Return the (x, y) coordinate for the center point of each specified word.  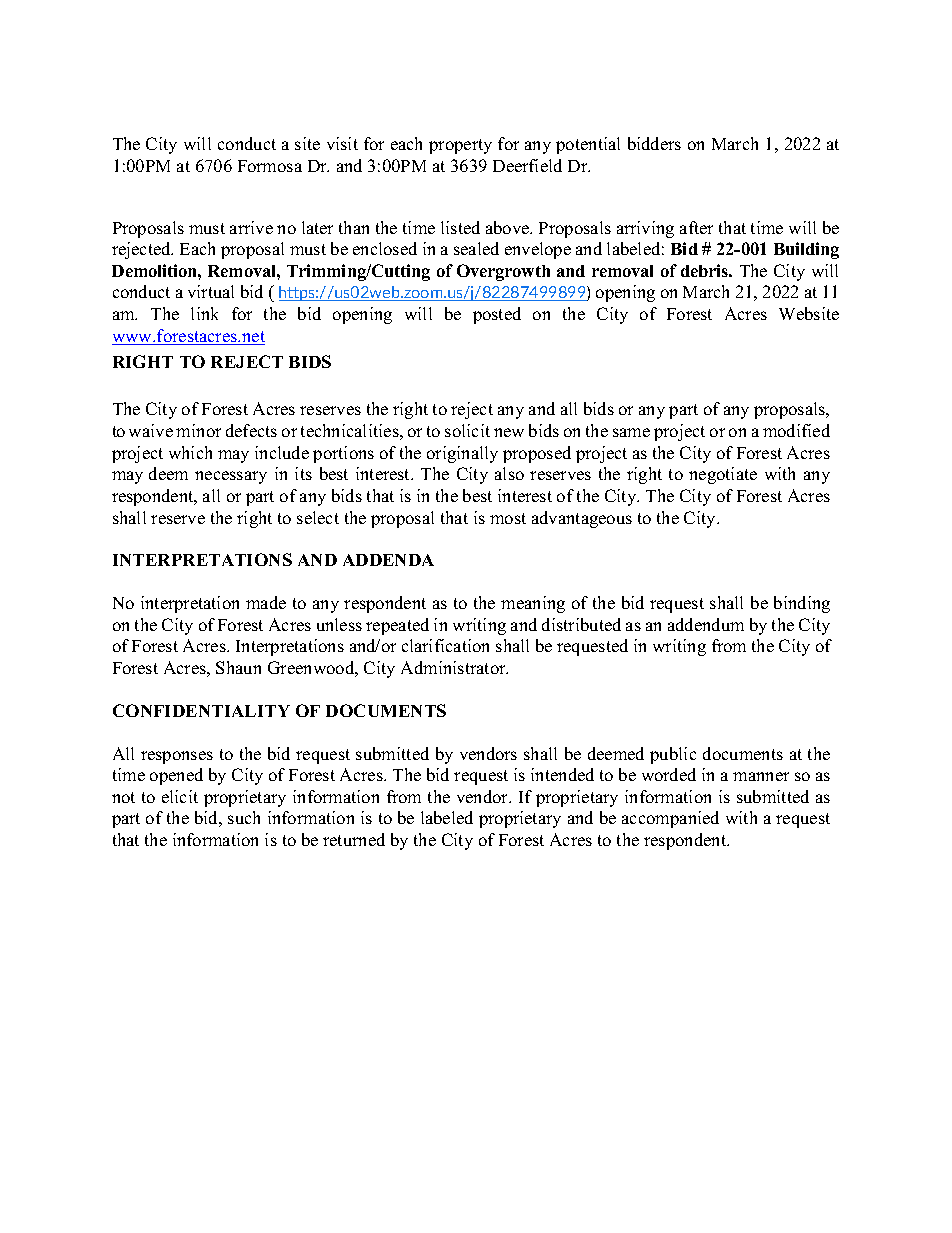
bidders (654, 143)
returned (354, 839)
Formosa (270, 166)
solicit (467, 430)
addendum (706, 624)
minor (198, 430)
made (266, 602)
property (460, 146)
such (244, 817)
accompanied (670, 819)
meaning (533, 604)
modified (796, 430)
